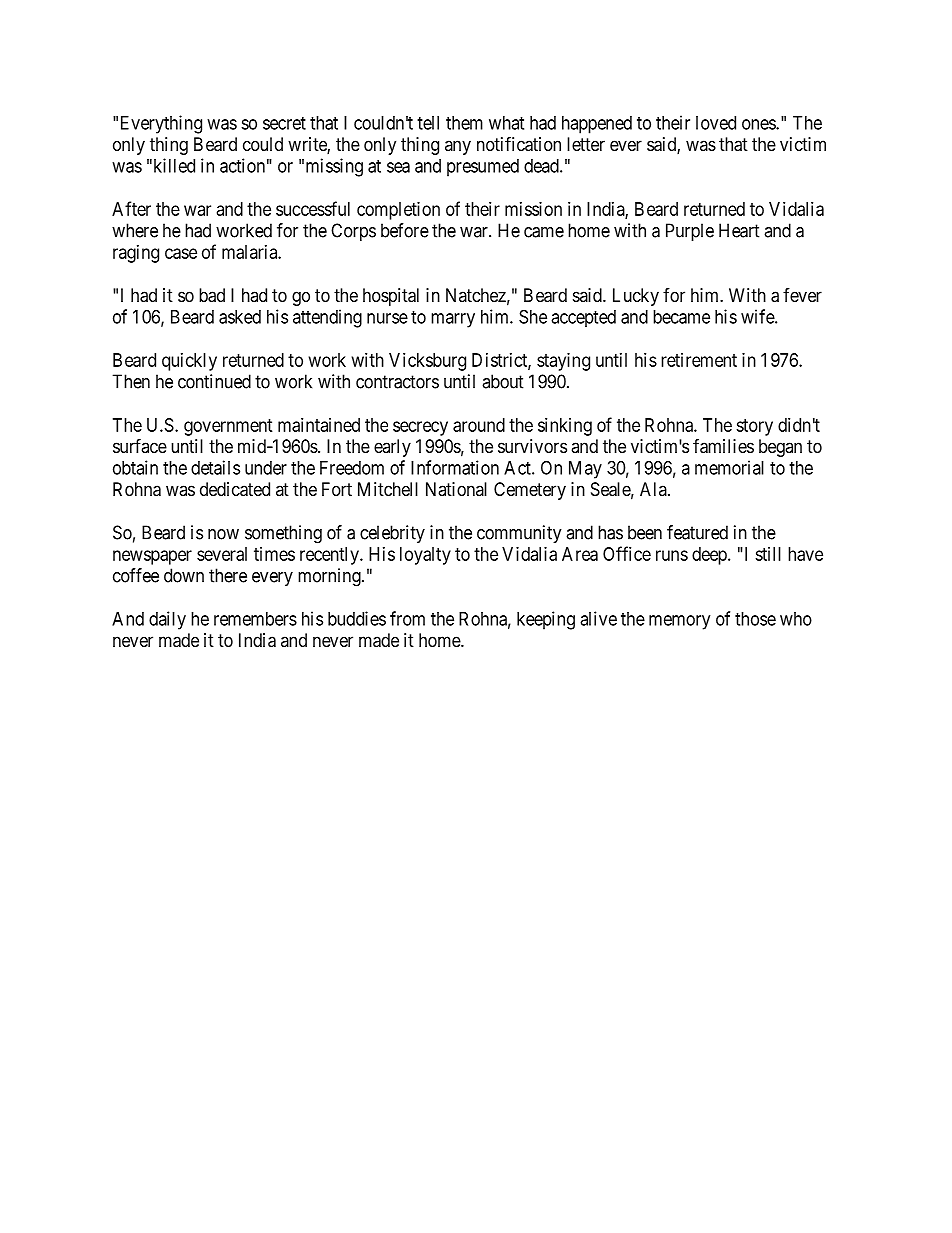 This screenshot has height=1233, width=952. I want to click on bad, so click(212, 295).
